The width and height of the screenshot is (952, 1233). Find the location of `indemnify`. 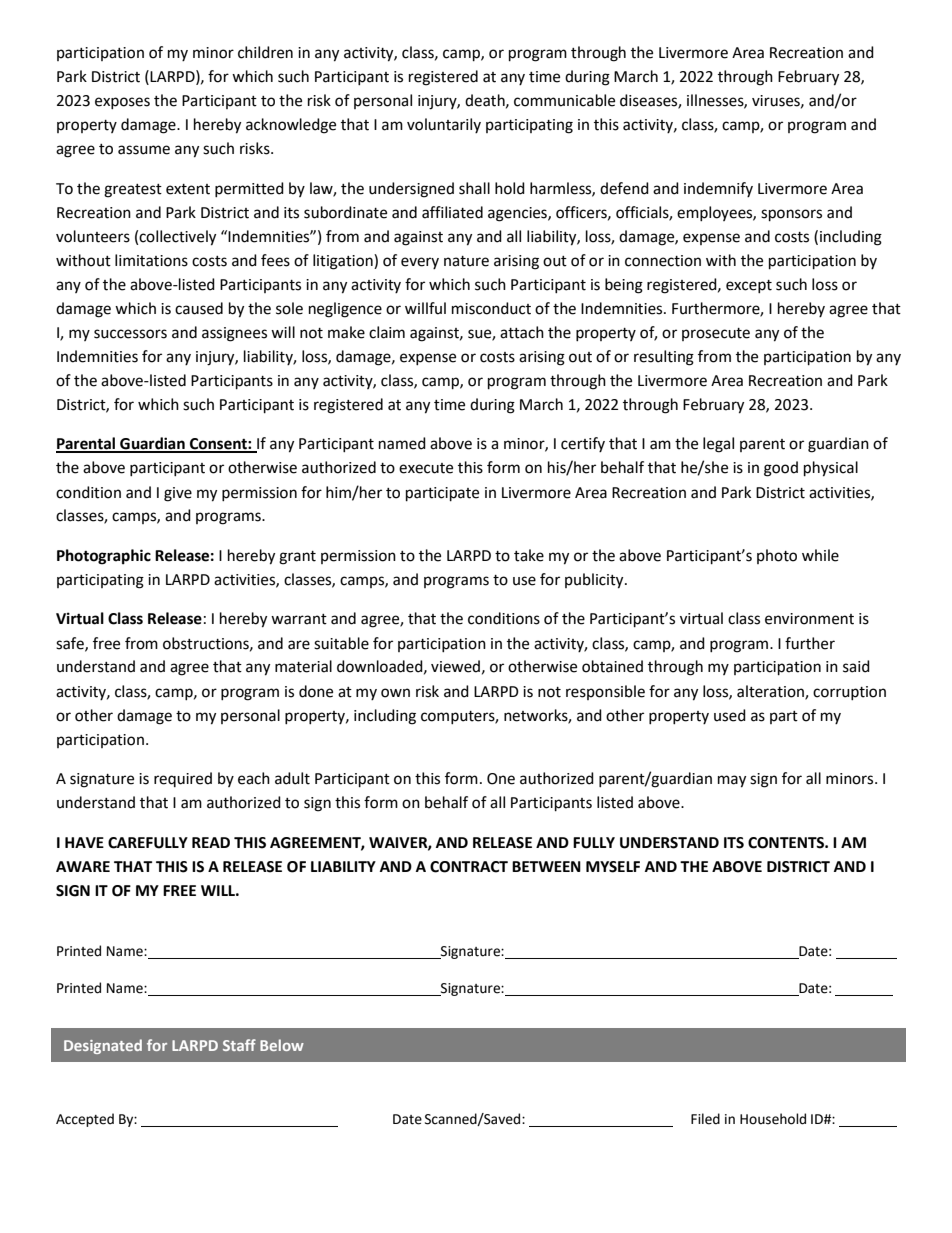

indemnify is located at coordinates (718, 189).
